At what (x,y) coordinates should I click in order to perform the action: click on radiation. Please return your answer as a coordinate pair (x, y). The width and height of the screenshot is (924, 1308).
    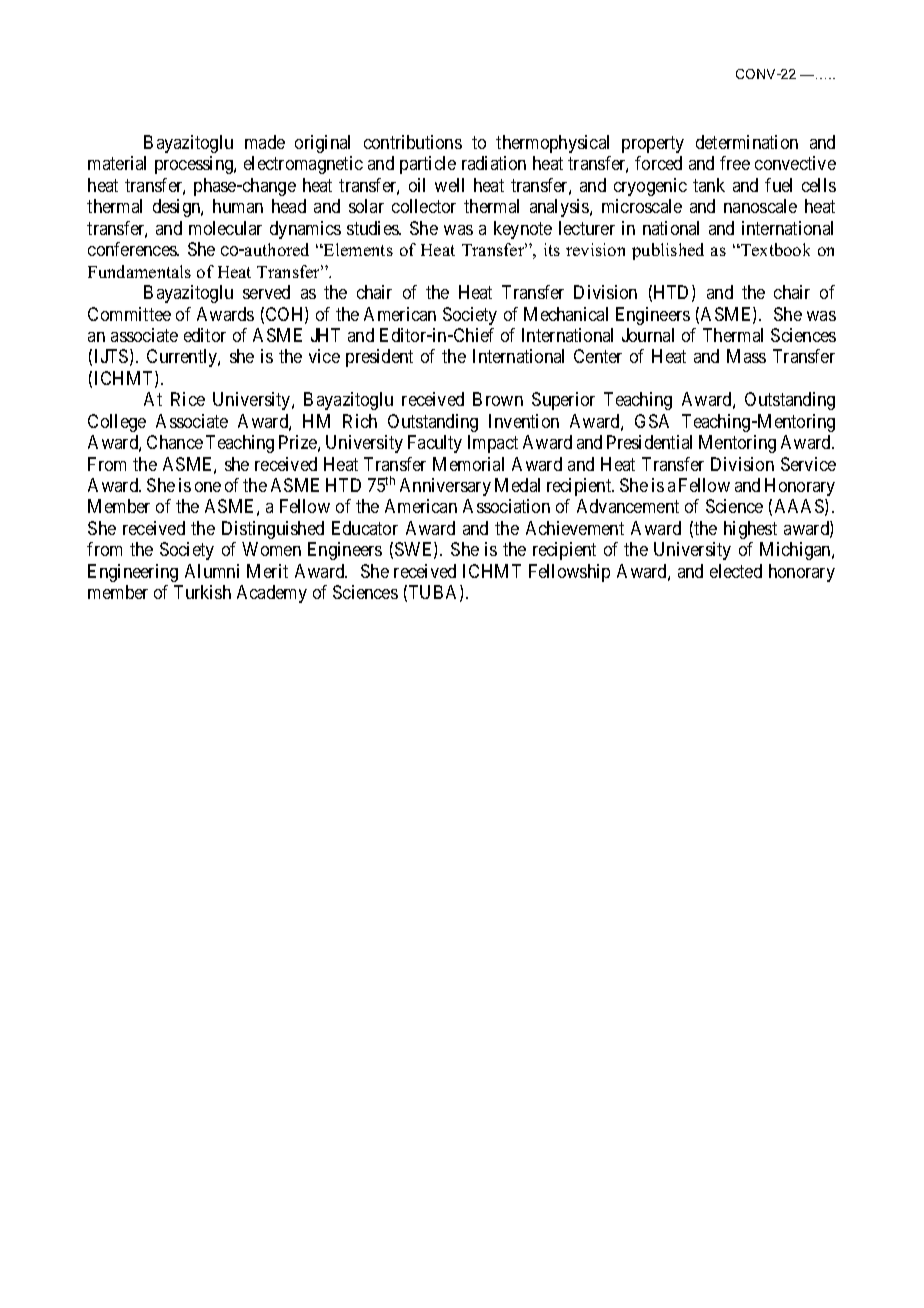
    Looking at the image, I should click on (494, 163).
